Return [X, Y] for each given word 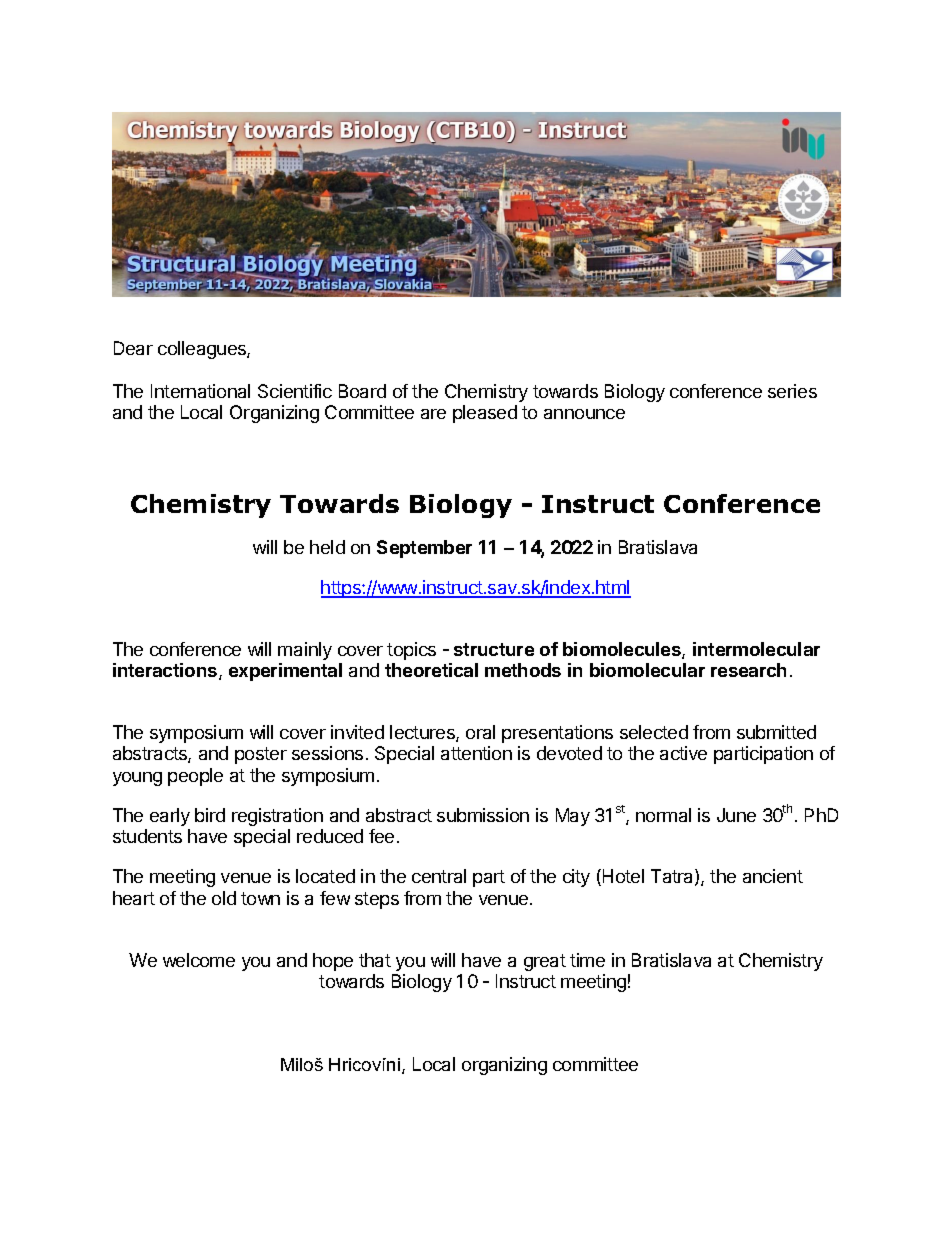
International [200, 391]
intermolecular [756, 649]
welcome [199, 960]
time [587, 960]
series [792, 391]
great [545, 962]
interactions [166, 671]
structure [494, 649]
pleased [485, 414]
